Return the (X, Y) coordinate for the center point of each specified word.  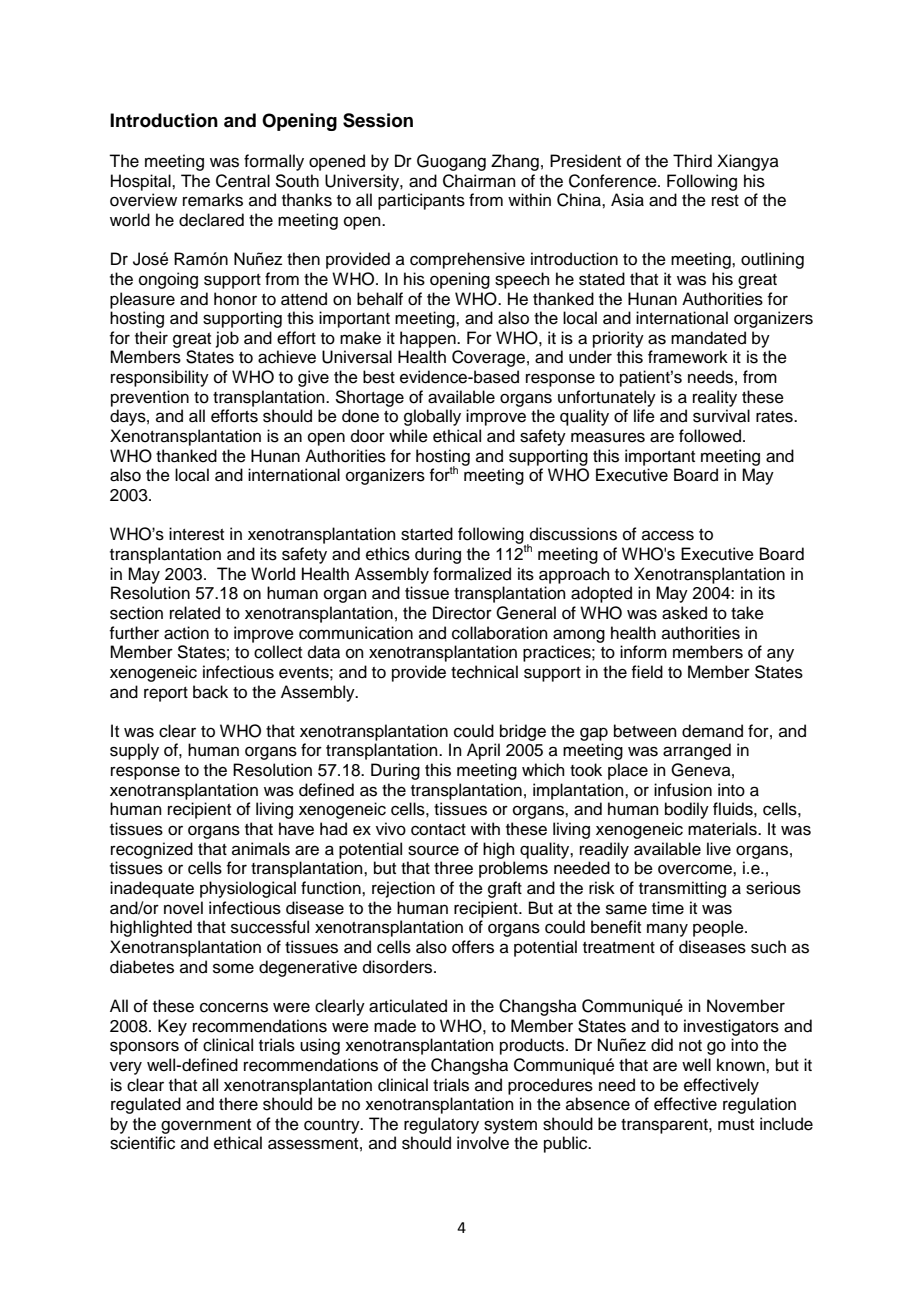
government (206, 1126)
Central (243, 181)
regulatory (441, 1125)
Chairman (479, 181)
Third (692, 161)
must (736, 1125)
